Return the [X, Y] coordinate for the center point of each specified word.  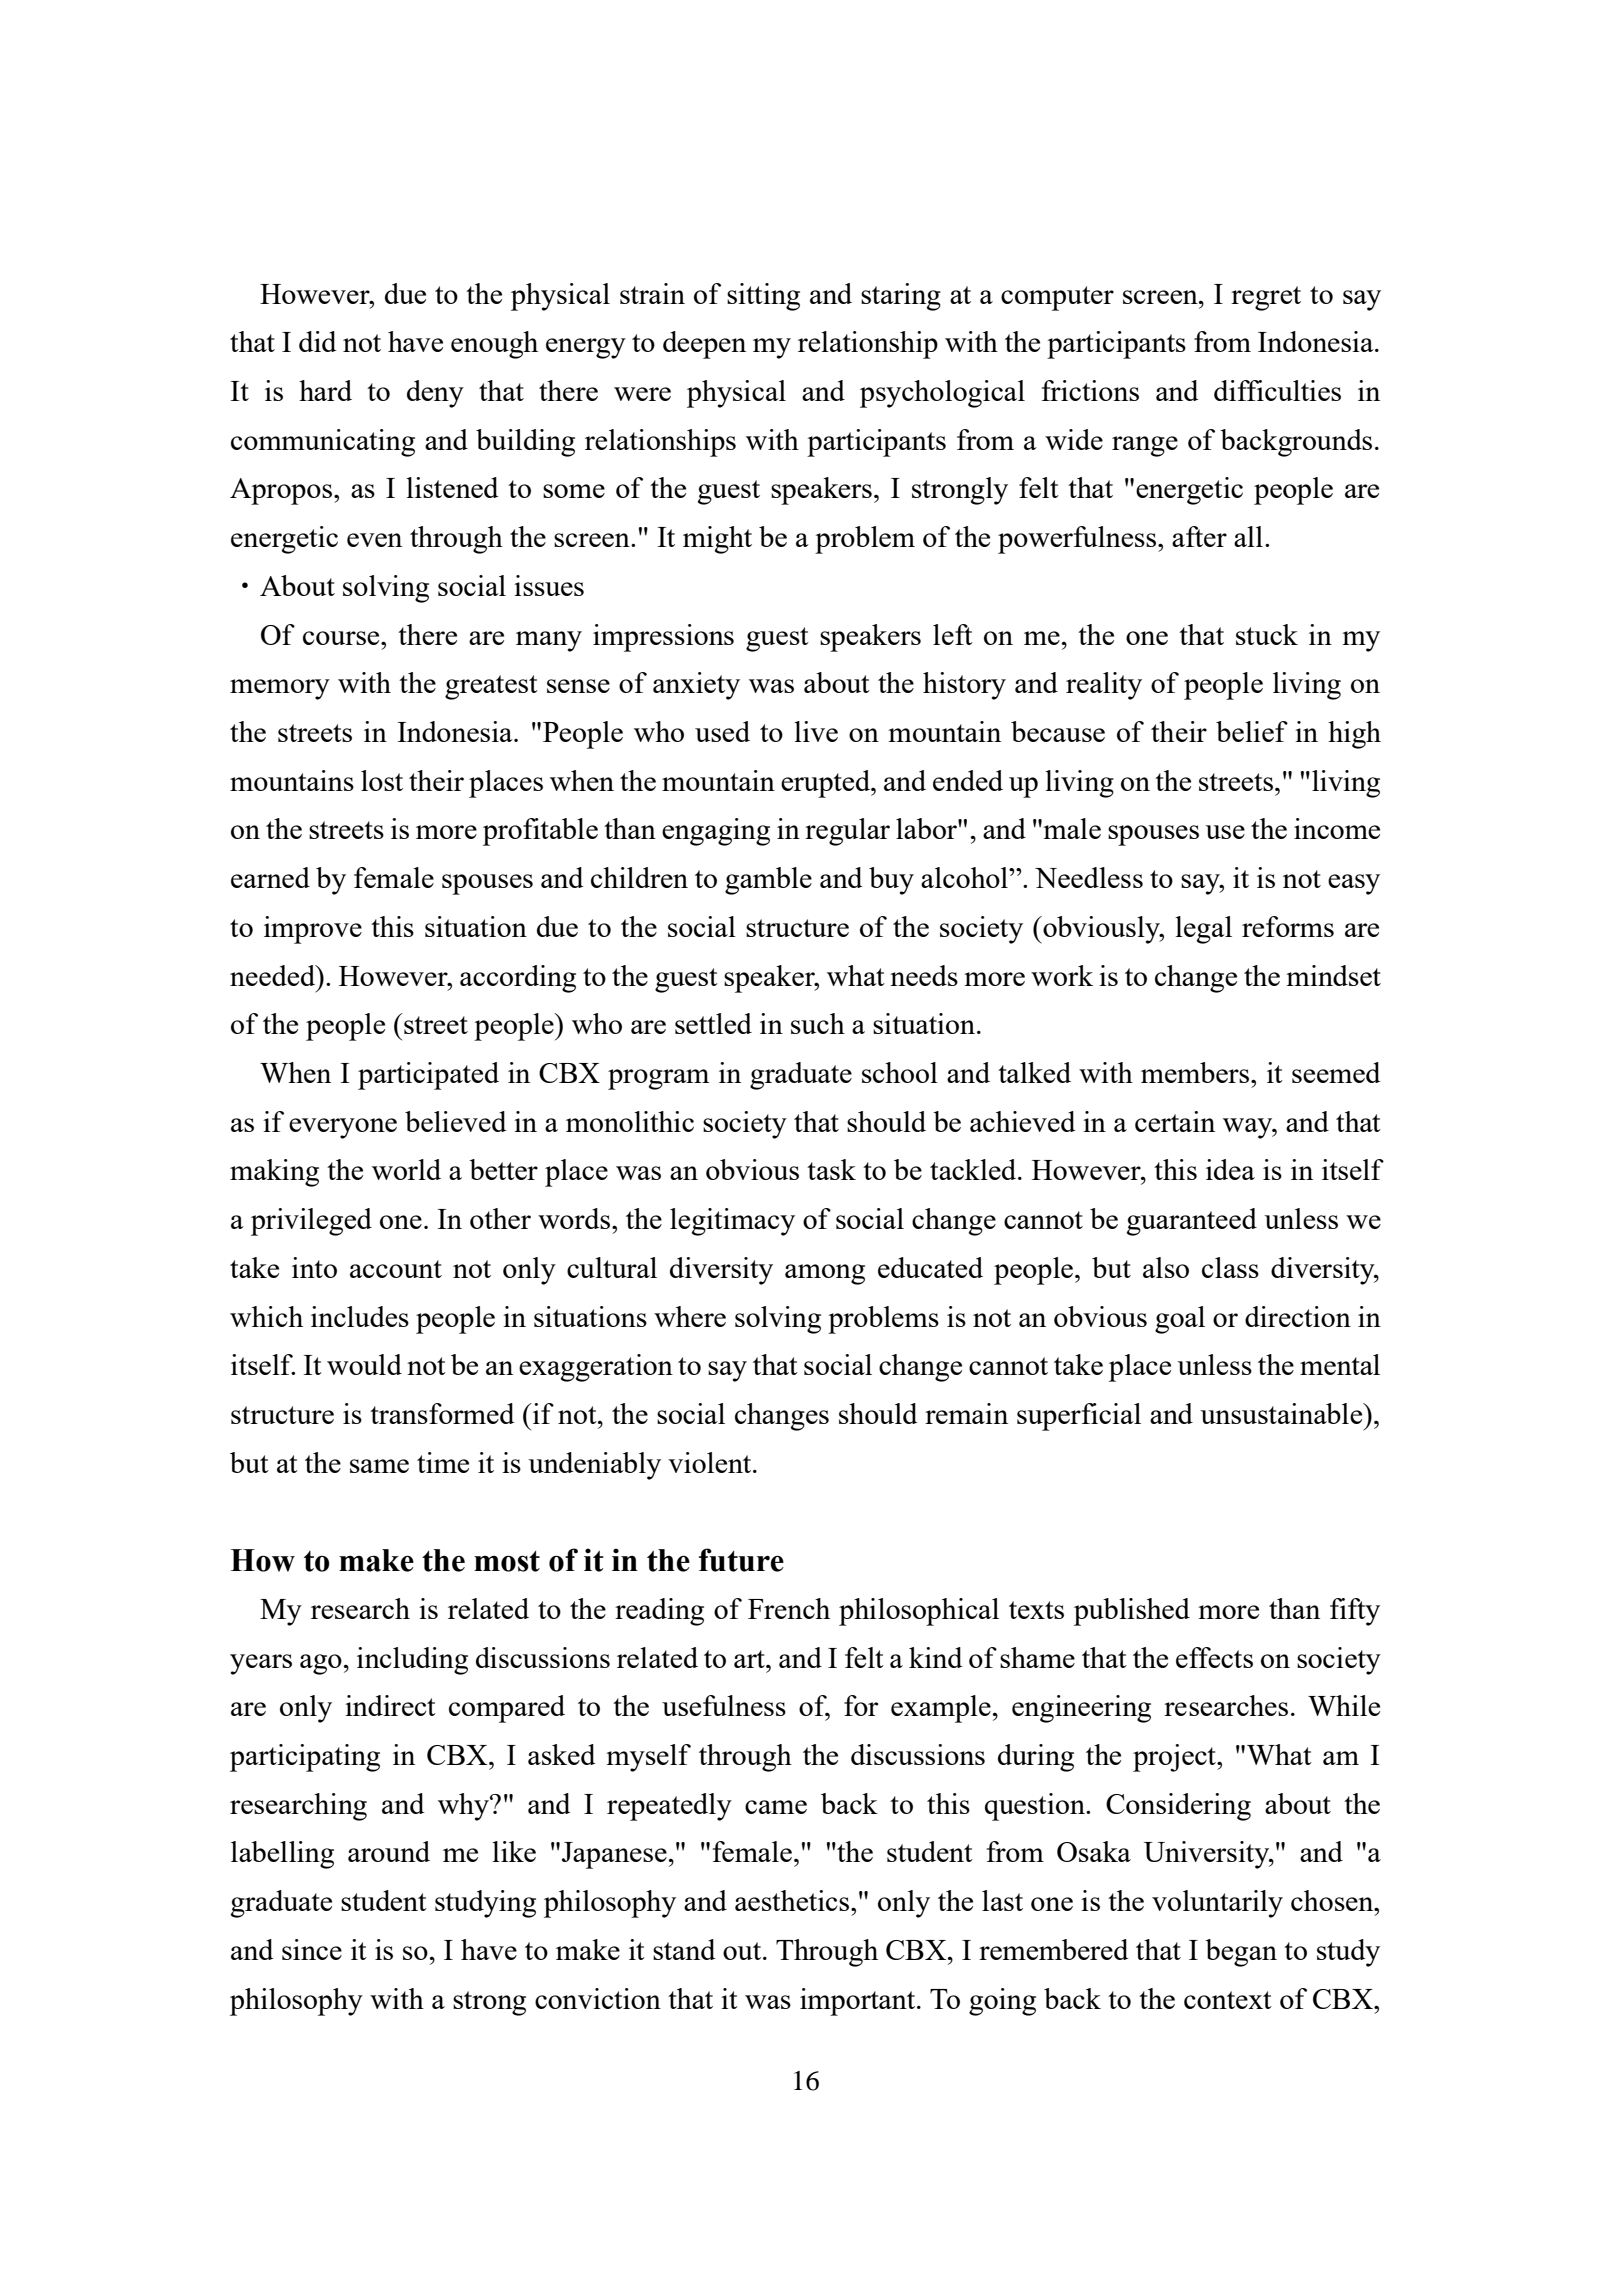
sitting [763, 297]
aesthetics [793, 1900]
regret [1266, 298]
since [312, 1949]
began [1241, 1953]
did [317, 341]
